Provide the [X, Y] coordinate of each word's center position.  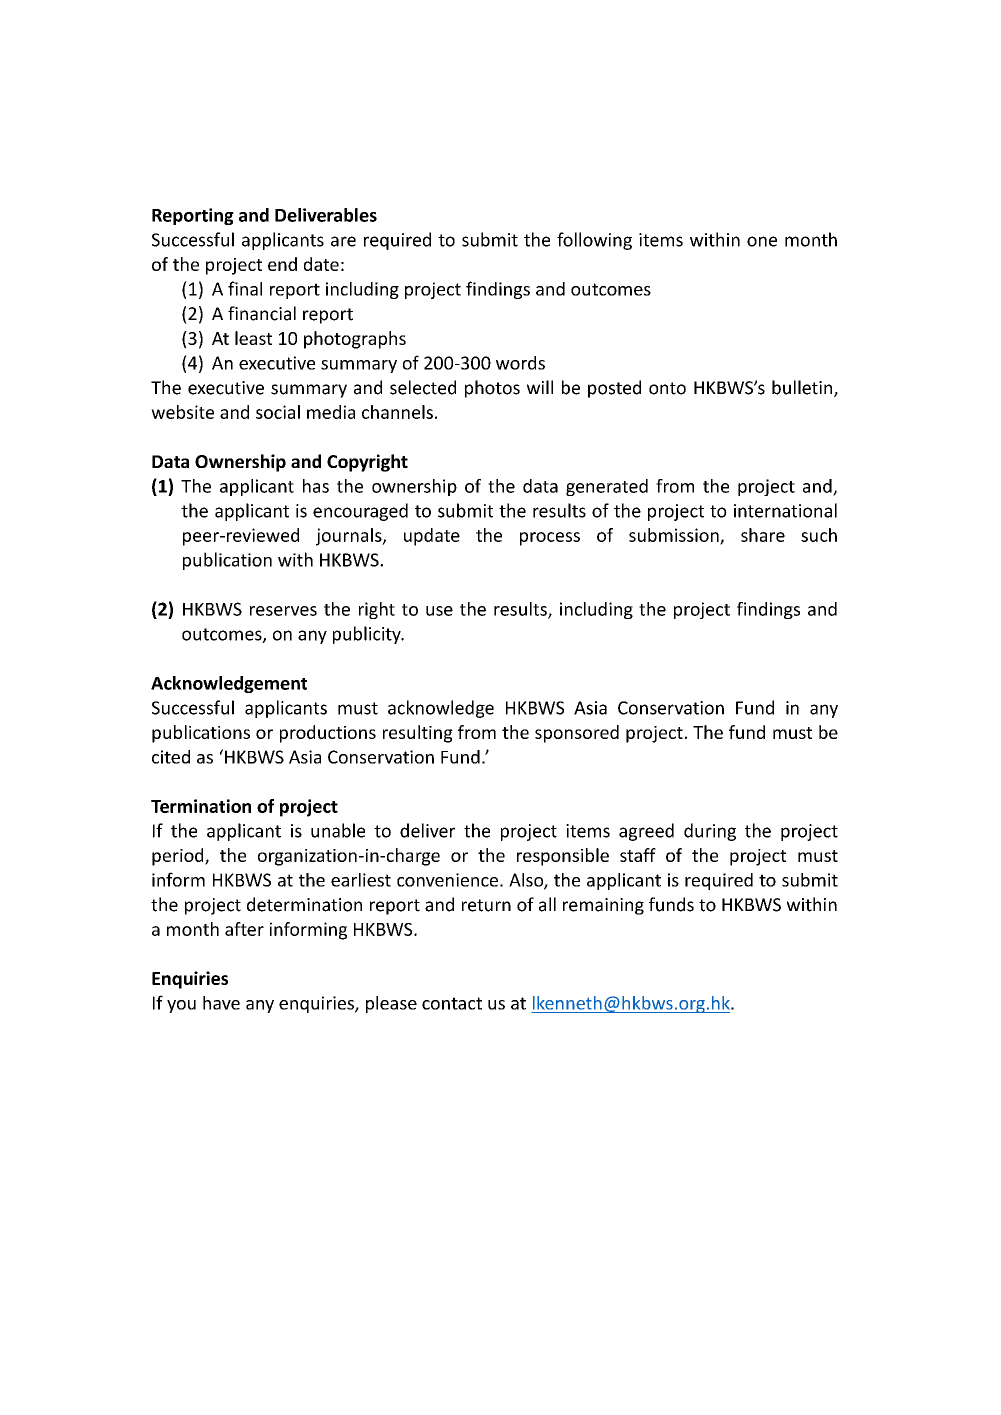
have [221, 1003]
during [710, 832]
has [316, 486]
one [762, 241]
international [785, 510]
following [594, 241]
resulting [418, 734]
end [282, 264]
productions [328, 734]
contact [452, 1003]
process [550, 539]
